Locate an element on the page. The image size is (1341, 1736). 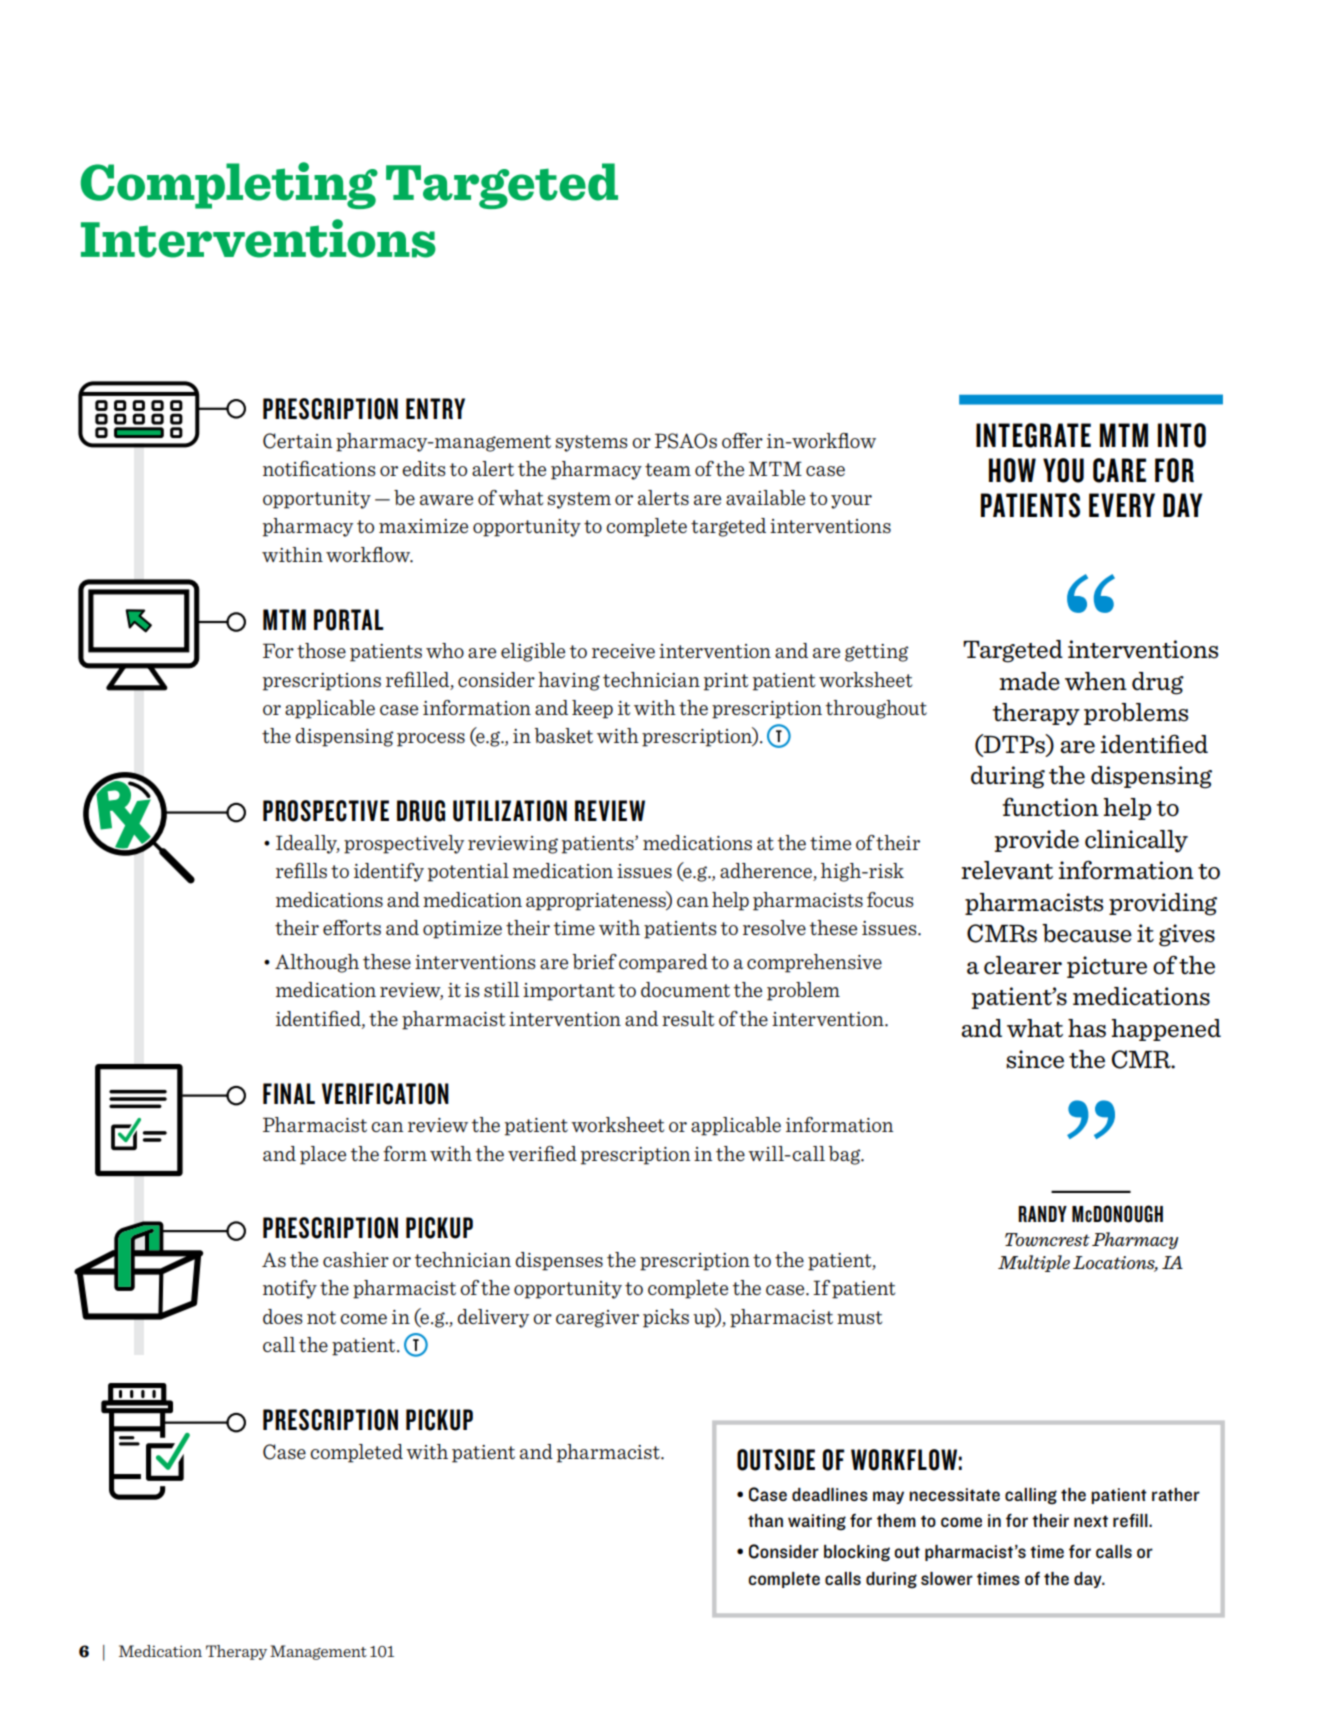
print is located at coordinates (726, 682).
